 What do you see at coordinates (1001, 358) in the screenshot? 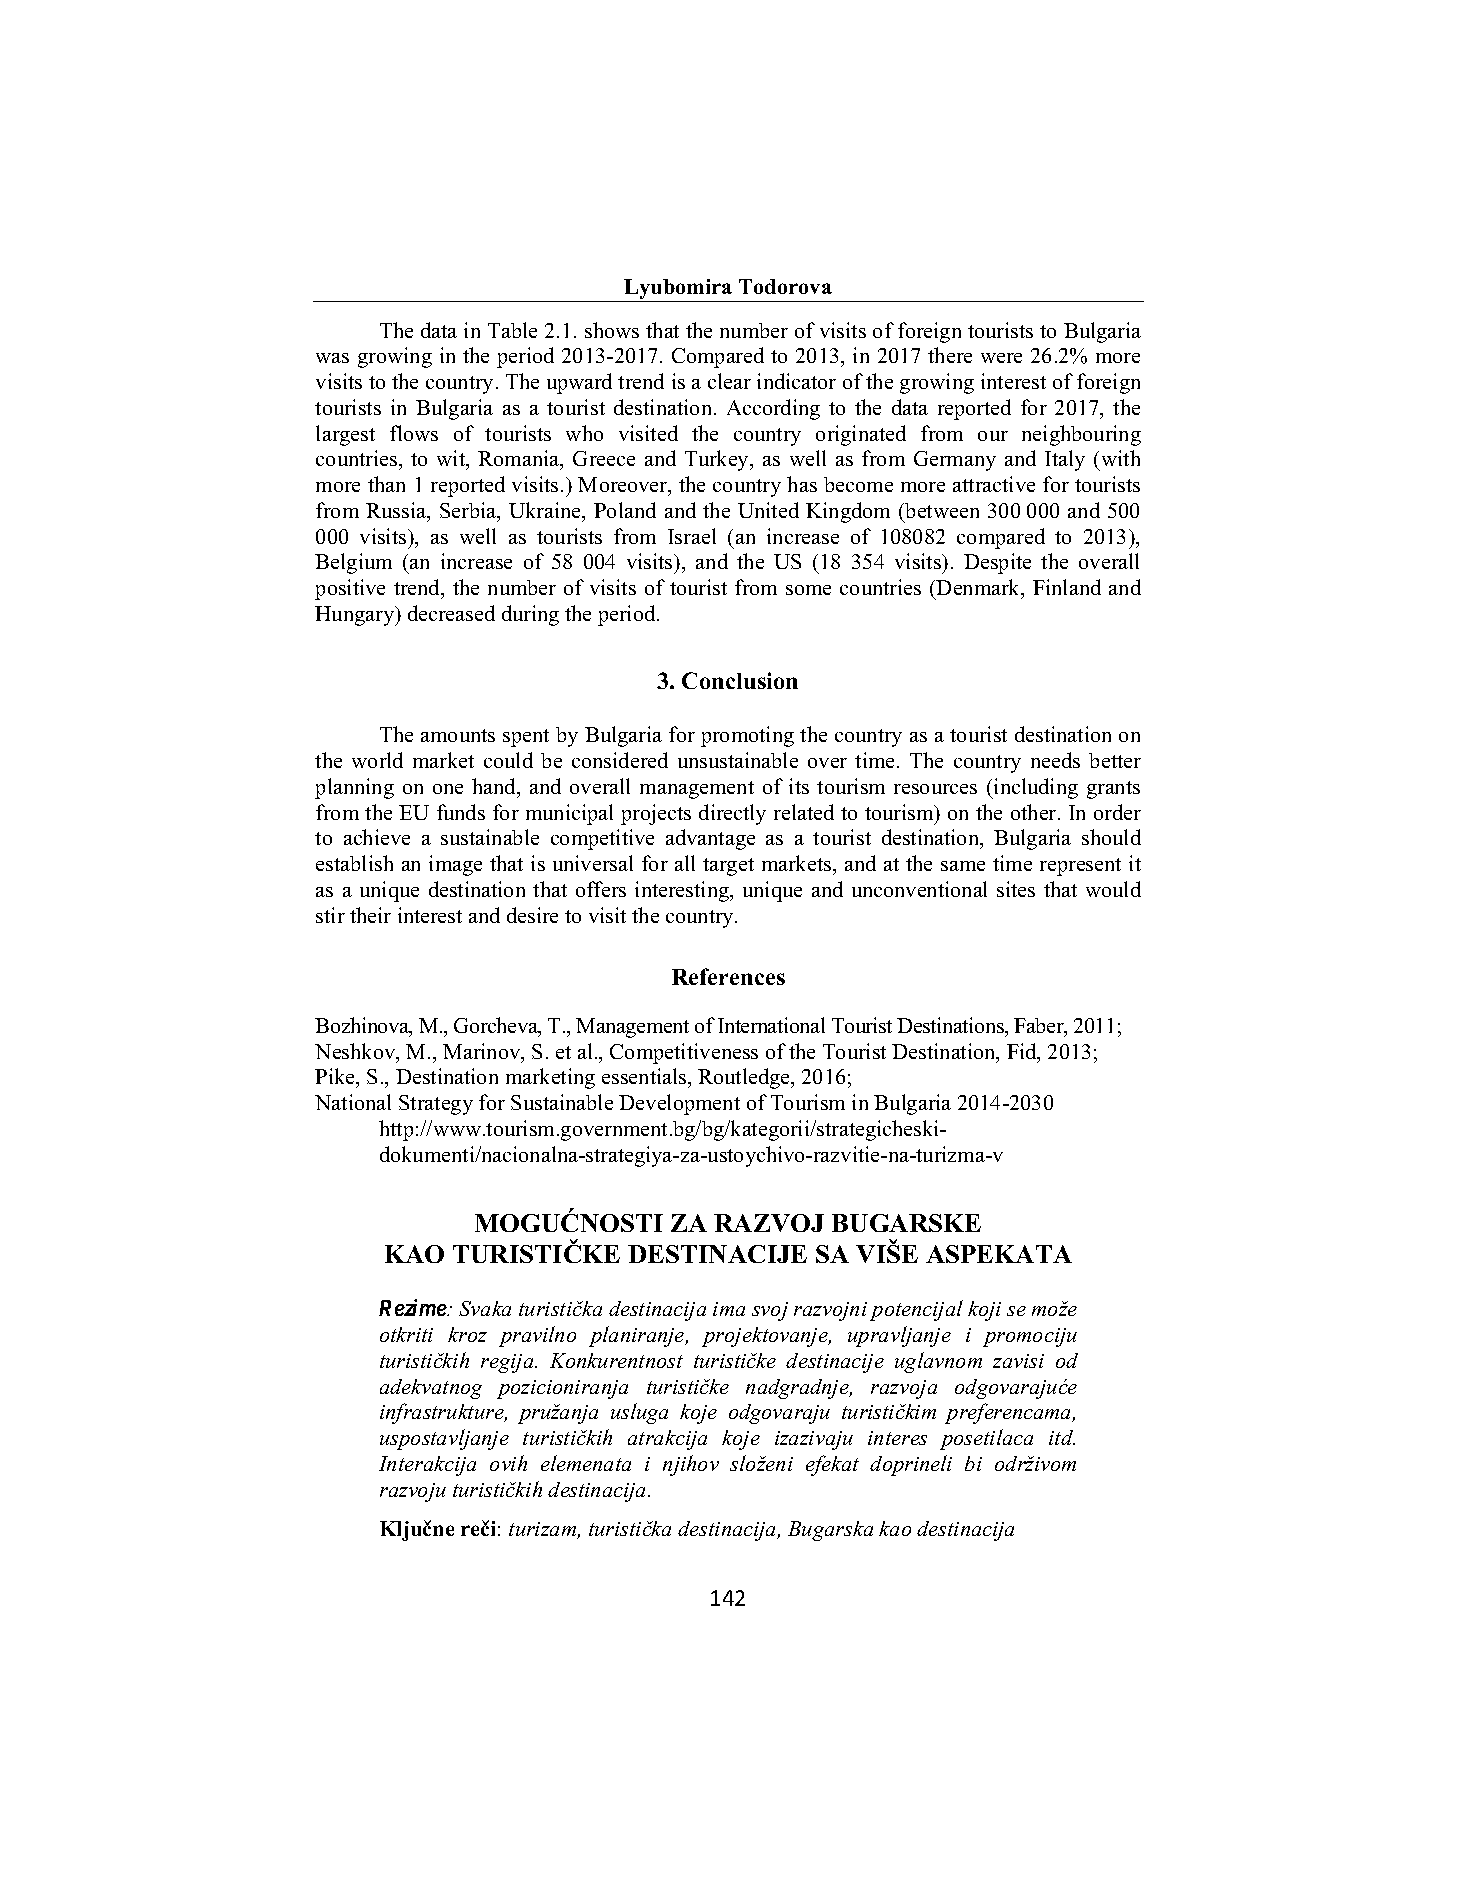
I see `were` at bounding box center [1001, 358].
